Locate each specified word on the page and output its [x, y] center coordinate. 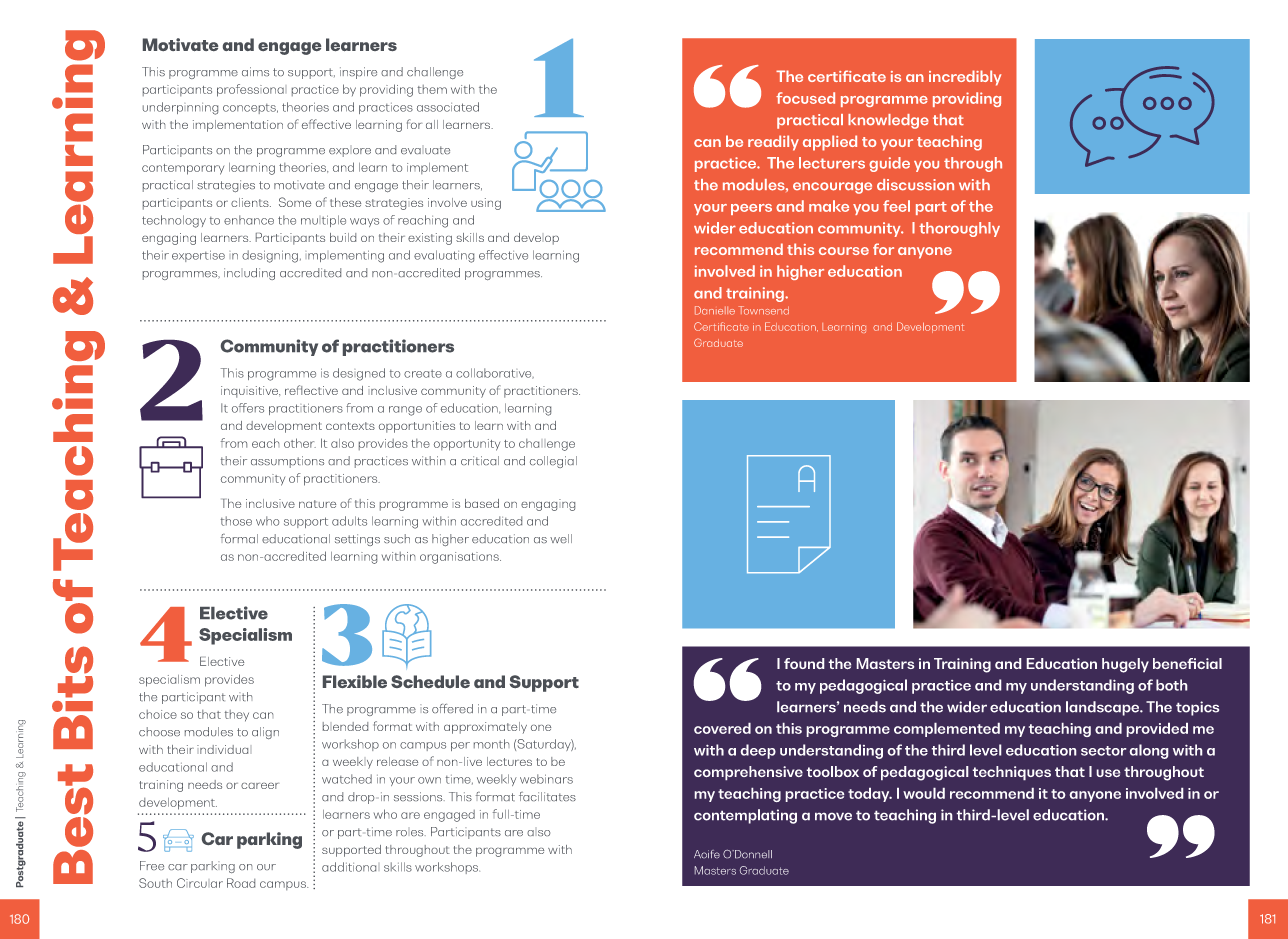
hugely [1125, 665]
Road [241, 883]
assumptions [287, 462]
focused [805, 98]
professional [250, 90]
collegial [553, 462]
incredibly [965, 78]
